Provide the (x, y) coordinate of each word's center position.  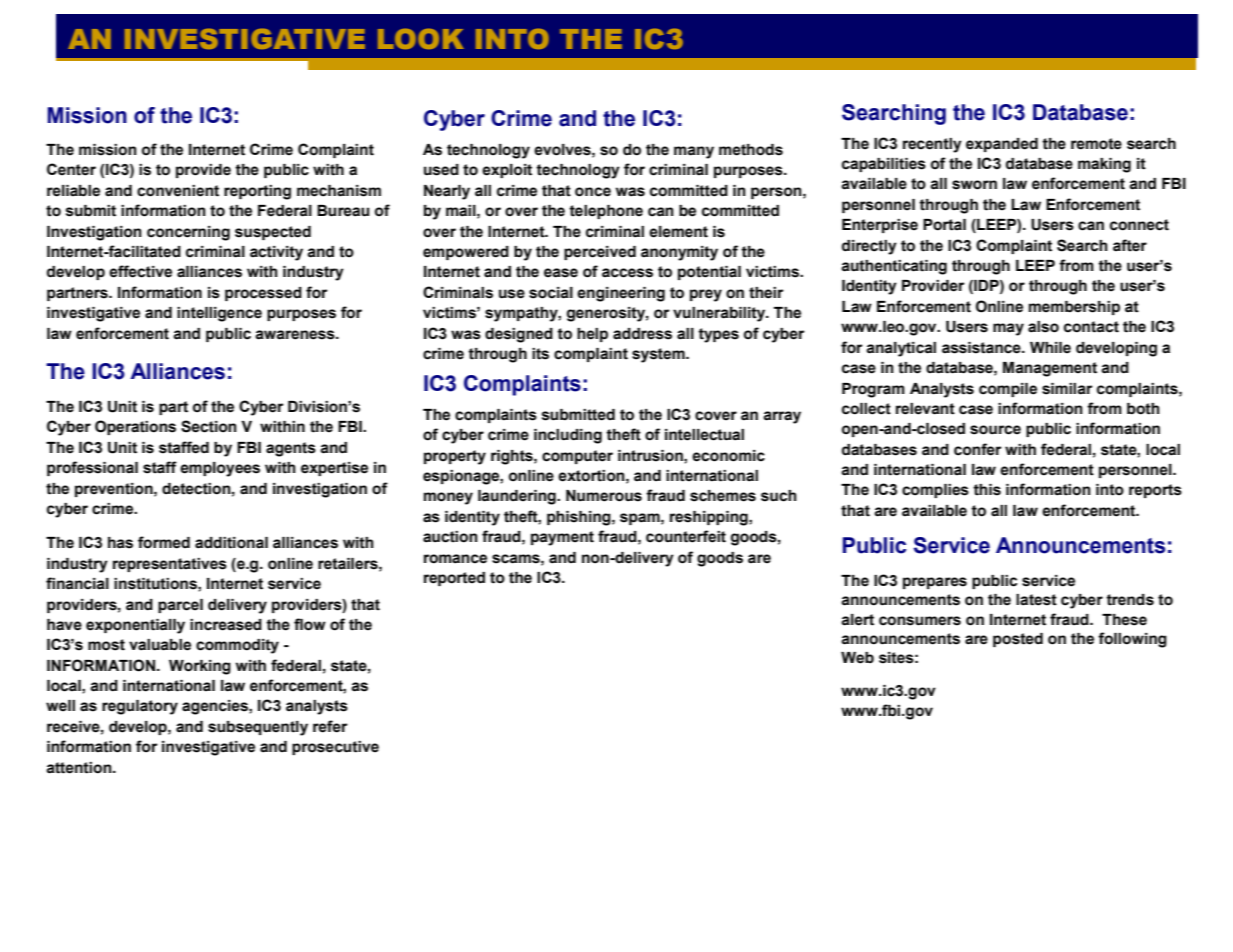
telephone (606, 212)
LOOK (421, 39)
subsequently (258, 728)
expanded (1002, 145)
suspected (273, 233)
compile (1008, 390)
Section (209, 426)
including (568, 436)
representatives (170, 565)
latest (1036, 600)
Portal (944, 225)
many (694, 152)
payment (562, 538)
